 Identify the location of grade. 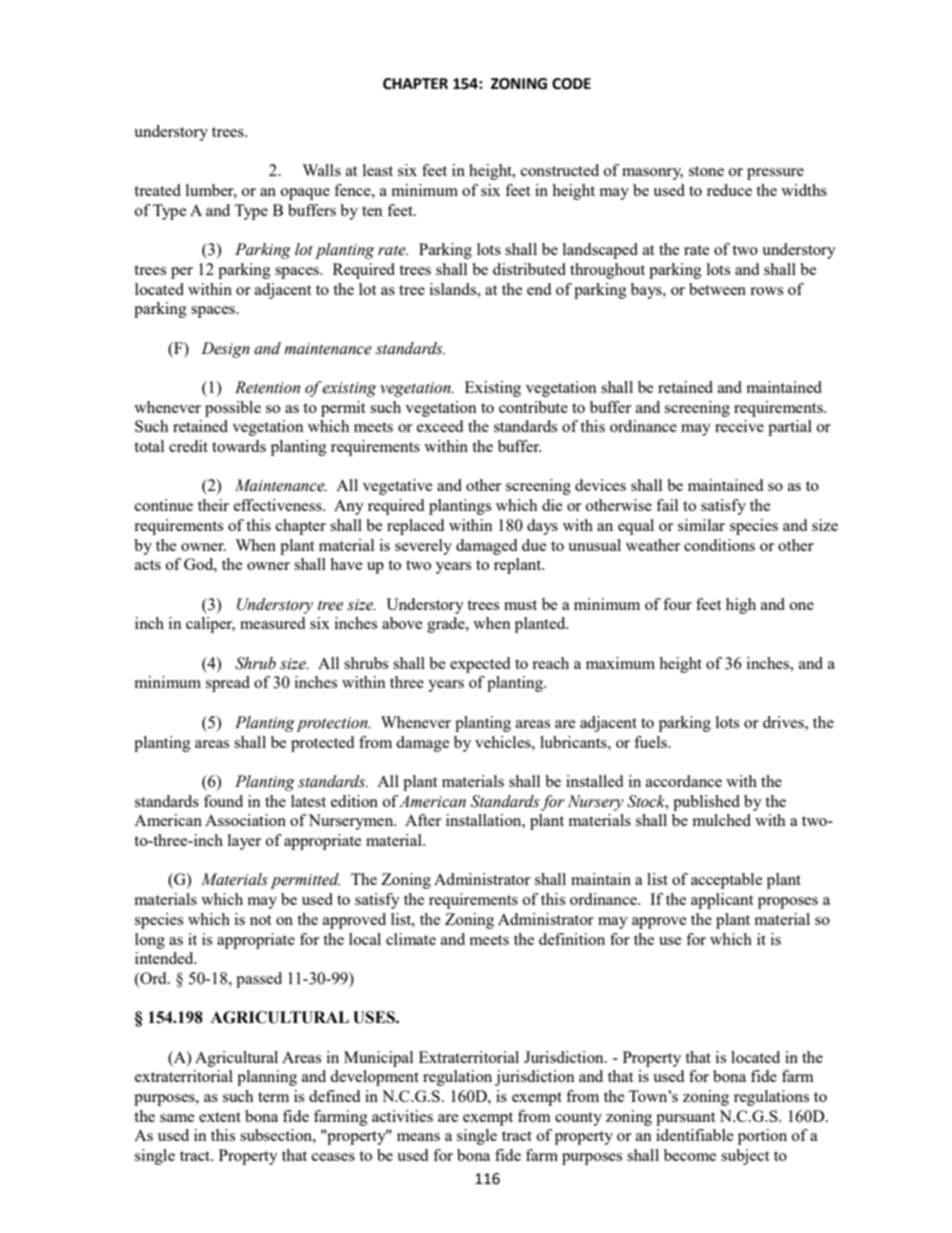
(447, 625).
